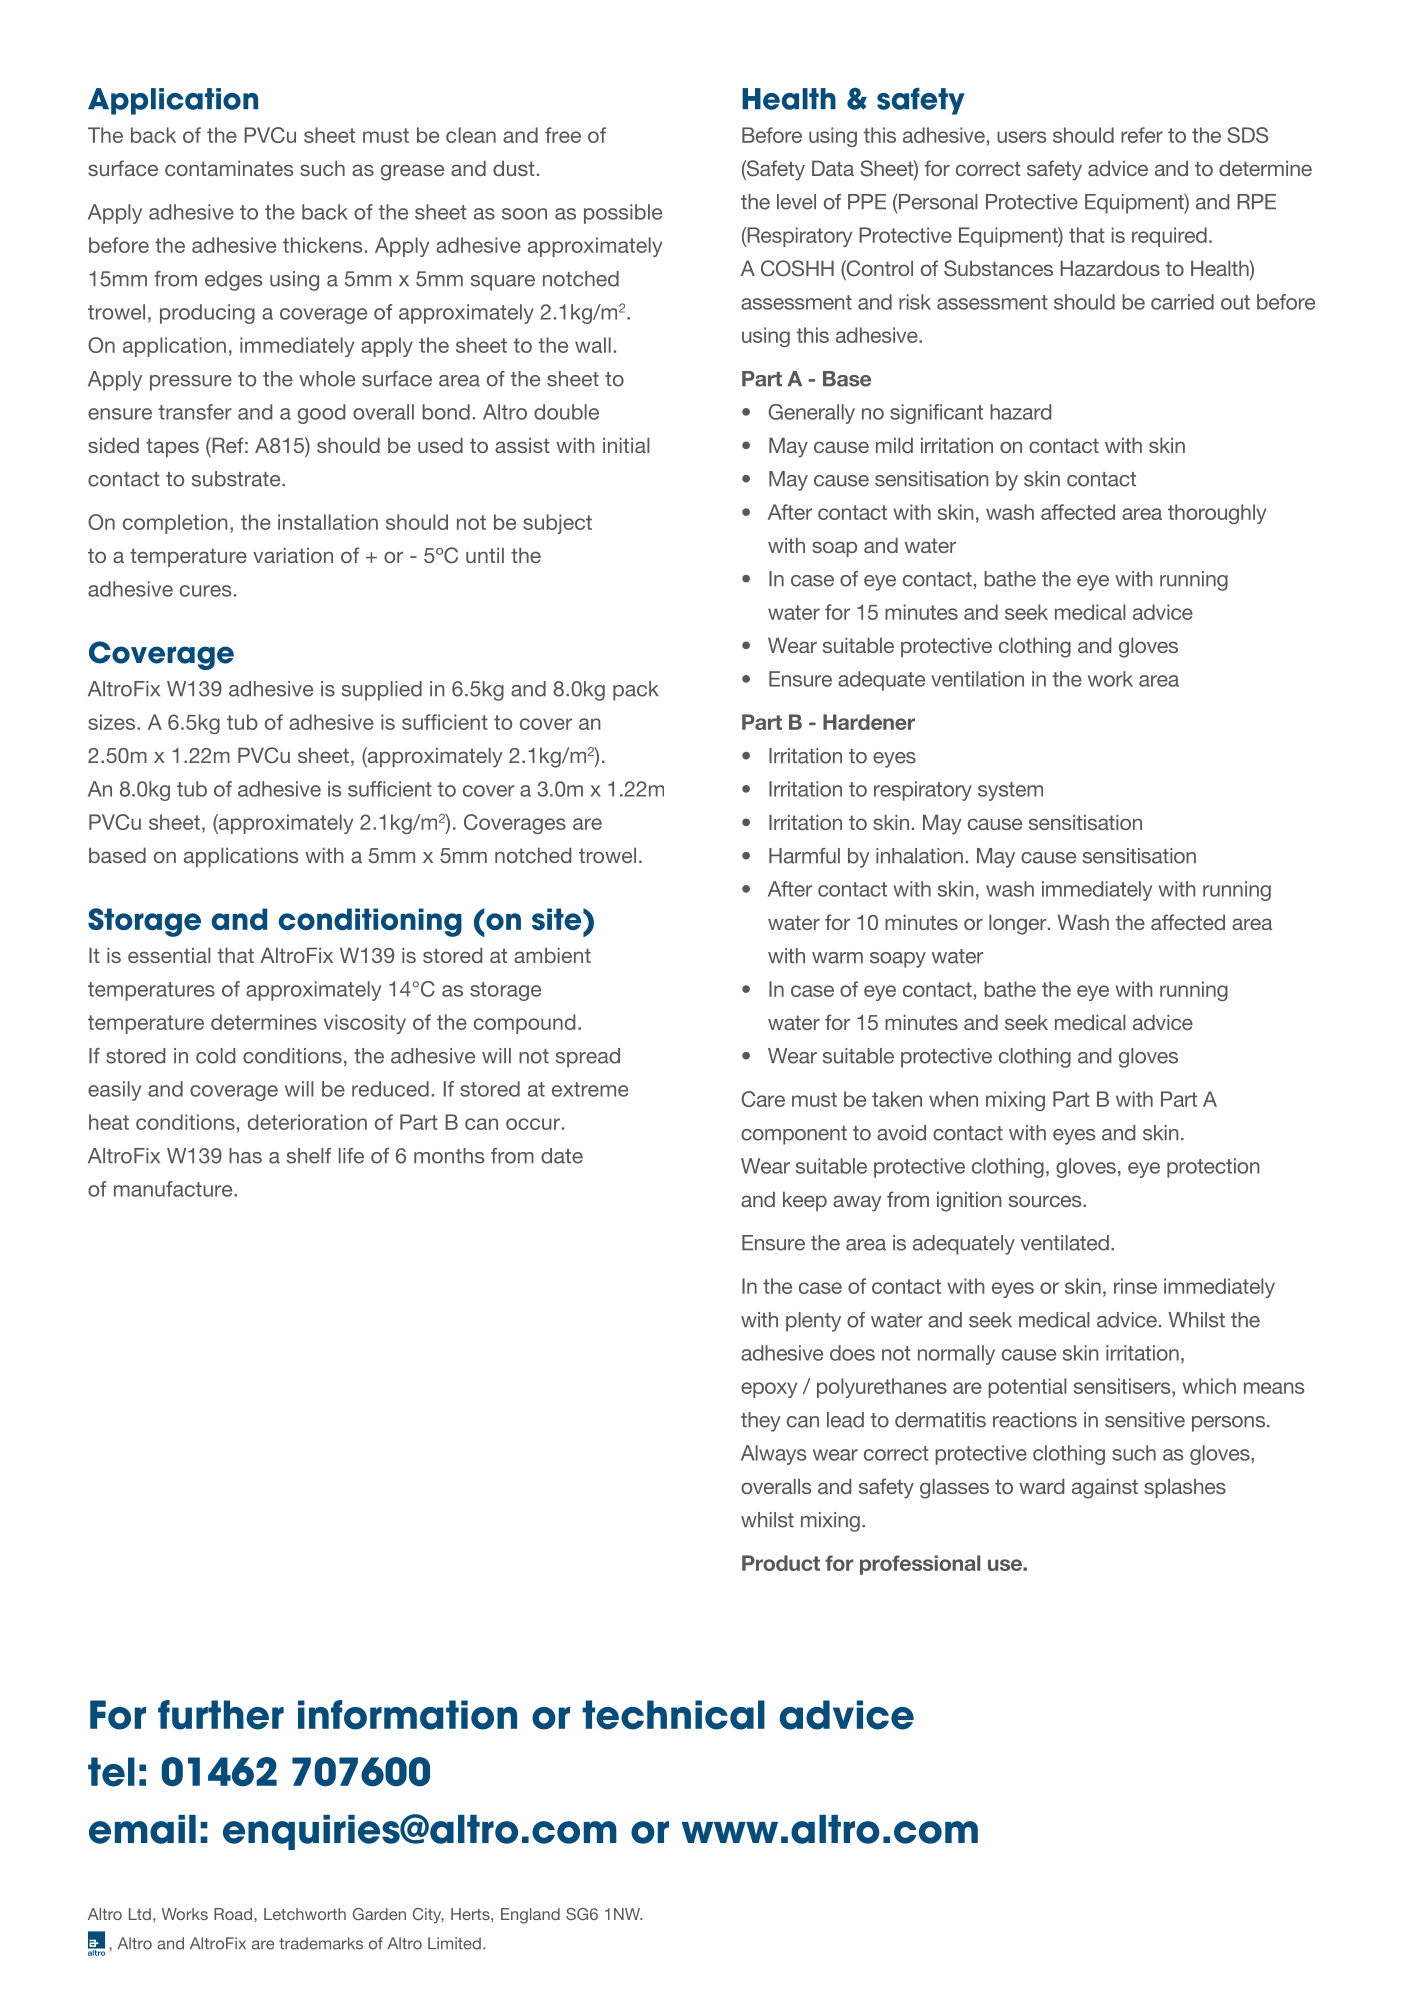  I want to click on contaminates, so click(229, 168).
